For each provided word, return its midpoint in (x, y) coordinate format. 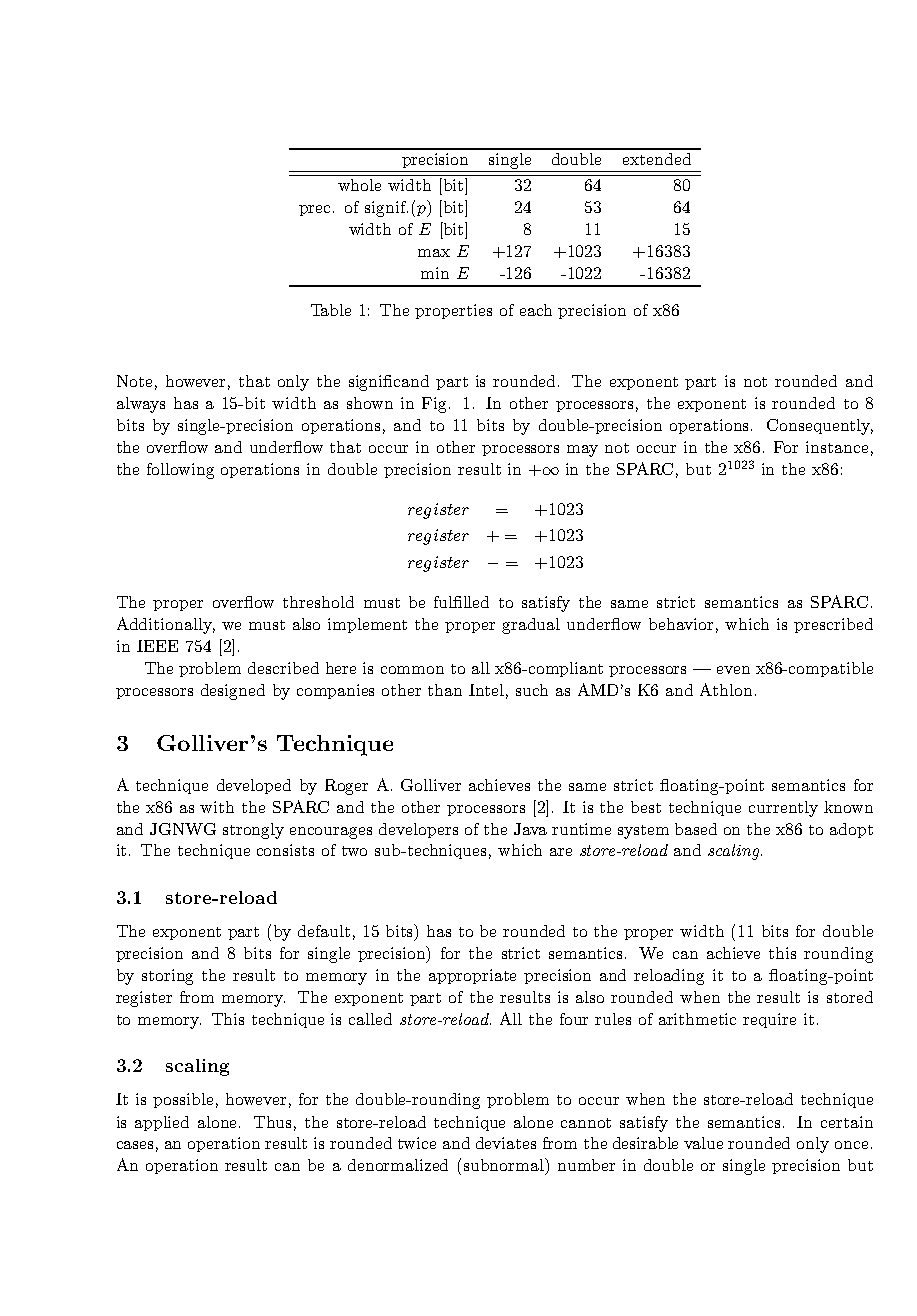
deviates (506, 1143)
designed (233, 692)
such (532, 690)
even (733, 670)
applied (162, 1123)
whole (359, 185)
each (536, 310)
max (434, 253)
